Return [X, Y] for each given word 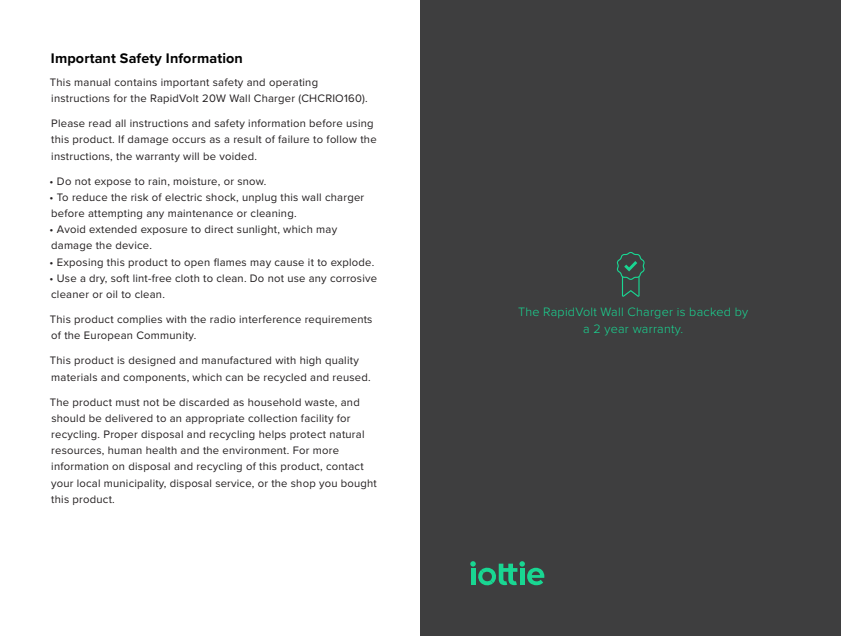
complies [139, 320]
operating [293, 83]
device [133, 245]
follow [341, 139]
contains [135, 82]
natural [347, 434]
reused [351, 377]
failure [293, 139]
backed [711, 313]
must [128, 402]
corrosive [353, 278]
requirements [338, 320]
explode [352, 263]
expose [112, 183]
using [359, 124]
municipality [135, 484]
